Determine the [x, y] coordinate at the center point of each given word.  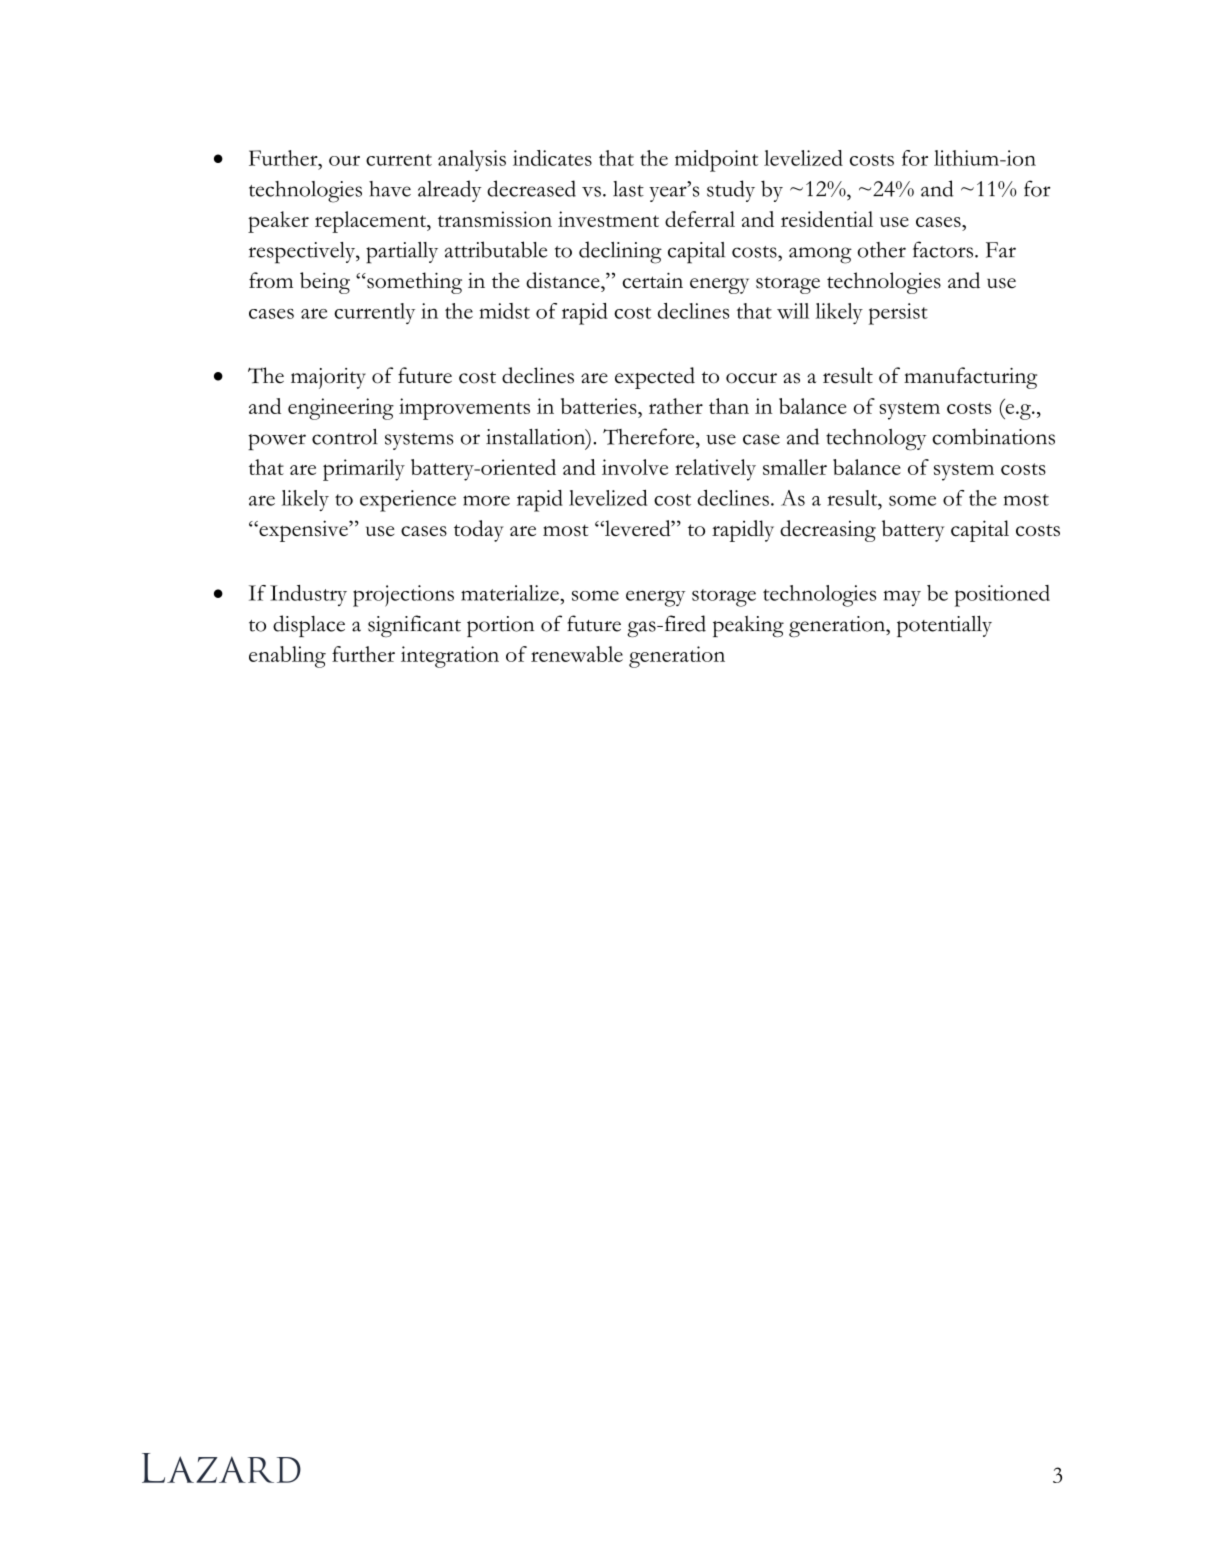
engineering [341, 409]
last [628, 189]
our [344, 160]
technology [876, 440]
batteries [600, 406]
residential [827, 219]
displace [309, 626]
